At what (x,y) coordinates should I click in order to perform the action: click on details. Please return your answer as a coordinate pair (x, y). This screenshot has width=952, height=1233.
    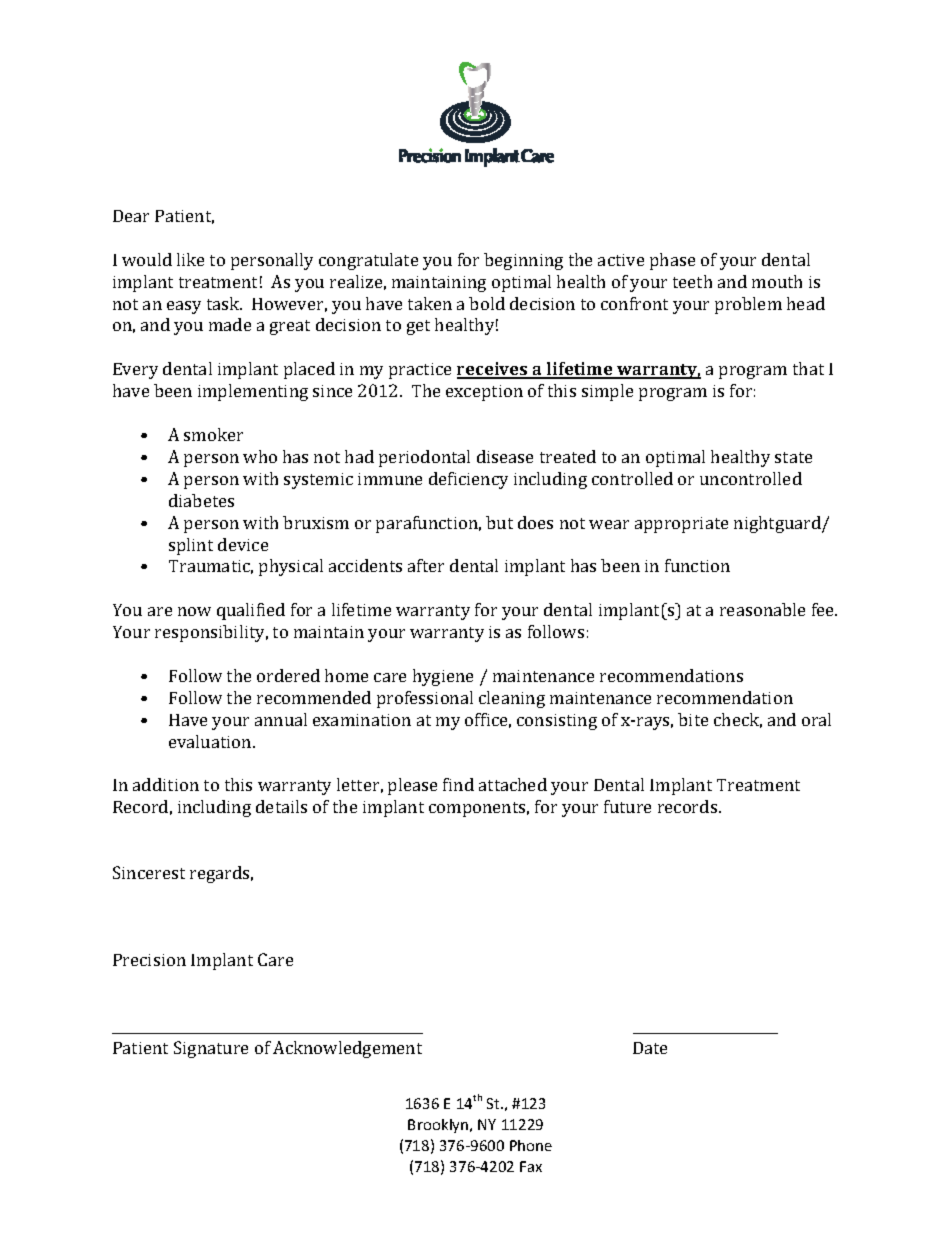
    Looking at the image, I should click on (281, 806).
